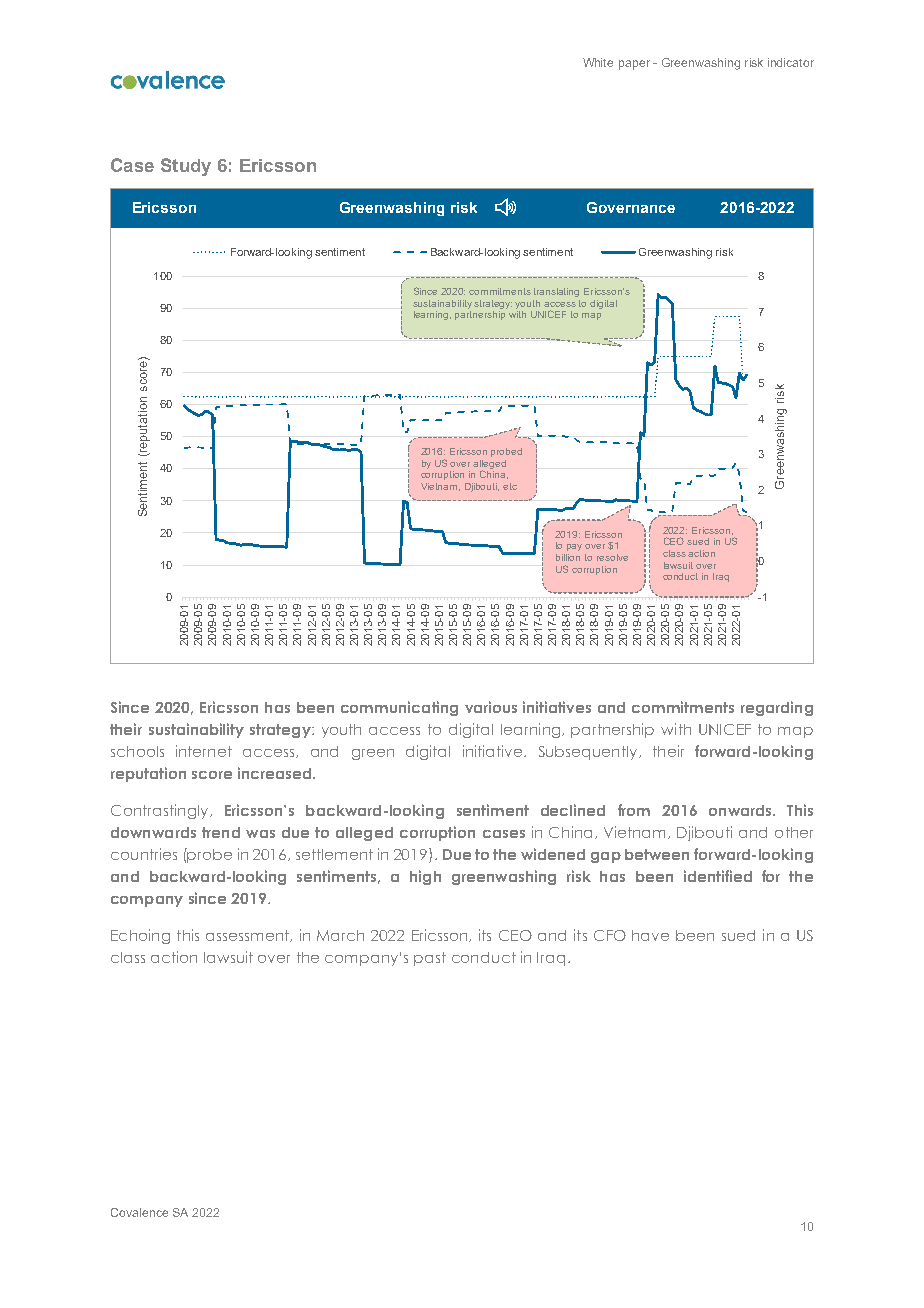  Describe the element at coordinates (791, 62) in the screenshot. I see `indicator` at that location.
